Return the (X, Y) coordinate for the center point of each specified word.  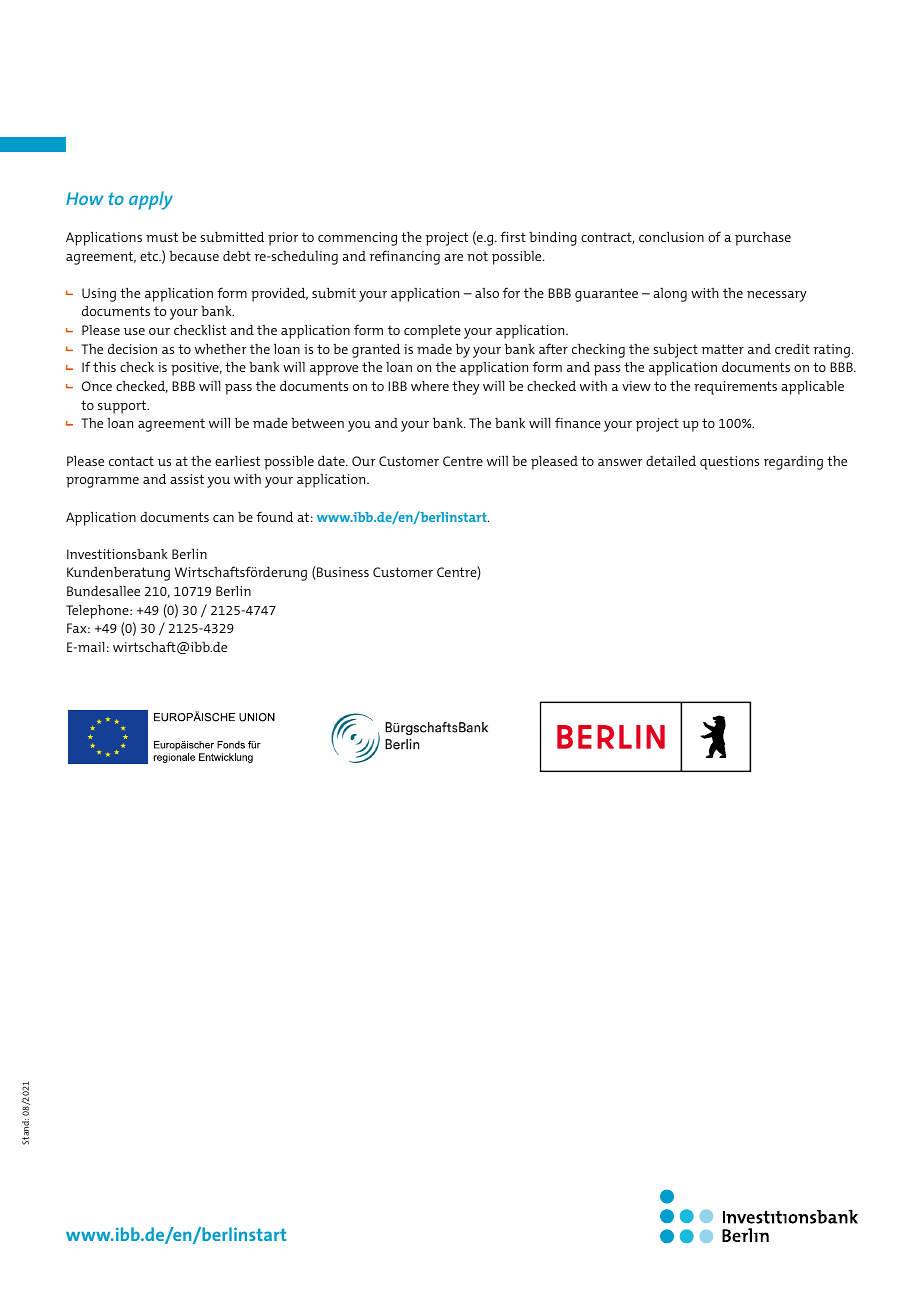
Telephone (98, 612)
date (332, 461)
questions (729, 463)
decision (132, 349)
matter (722, 349)
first (513, 236)
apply (151, 200)
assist (187, 479)
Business (343, 572)
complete (432, 332)
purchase (763, 239)
